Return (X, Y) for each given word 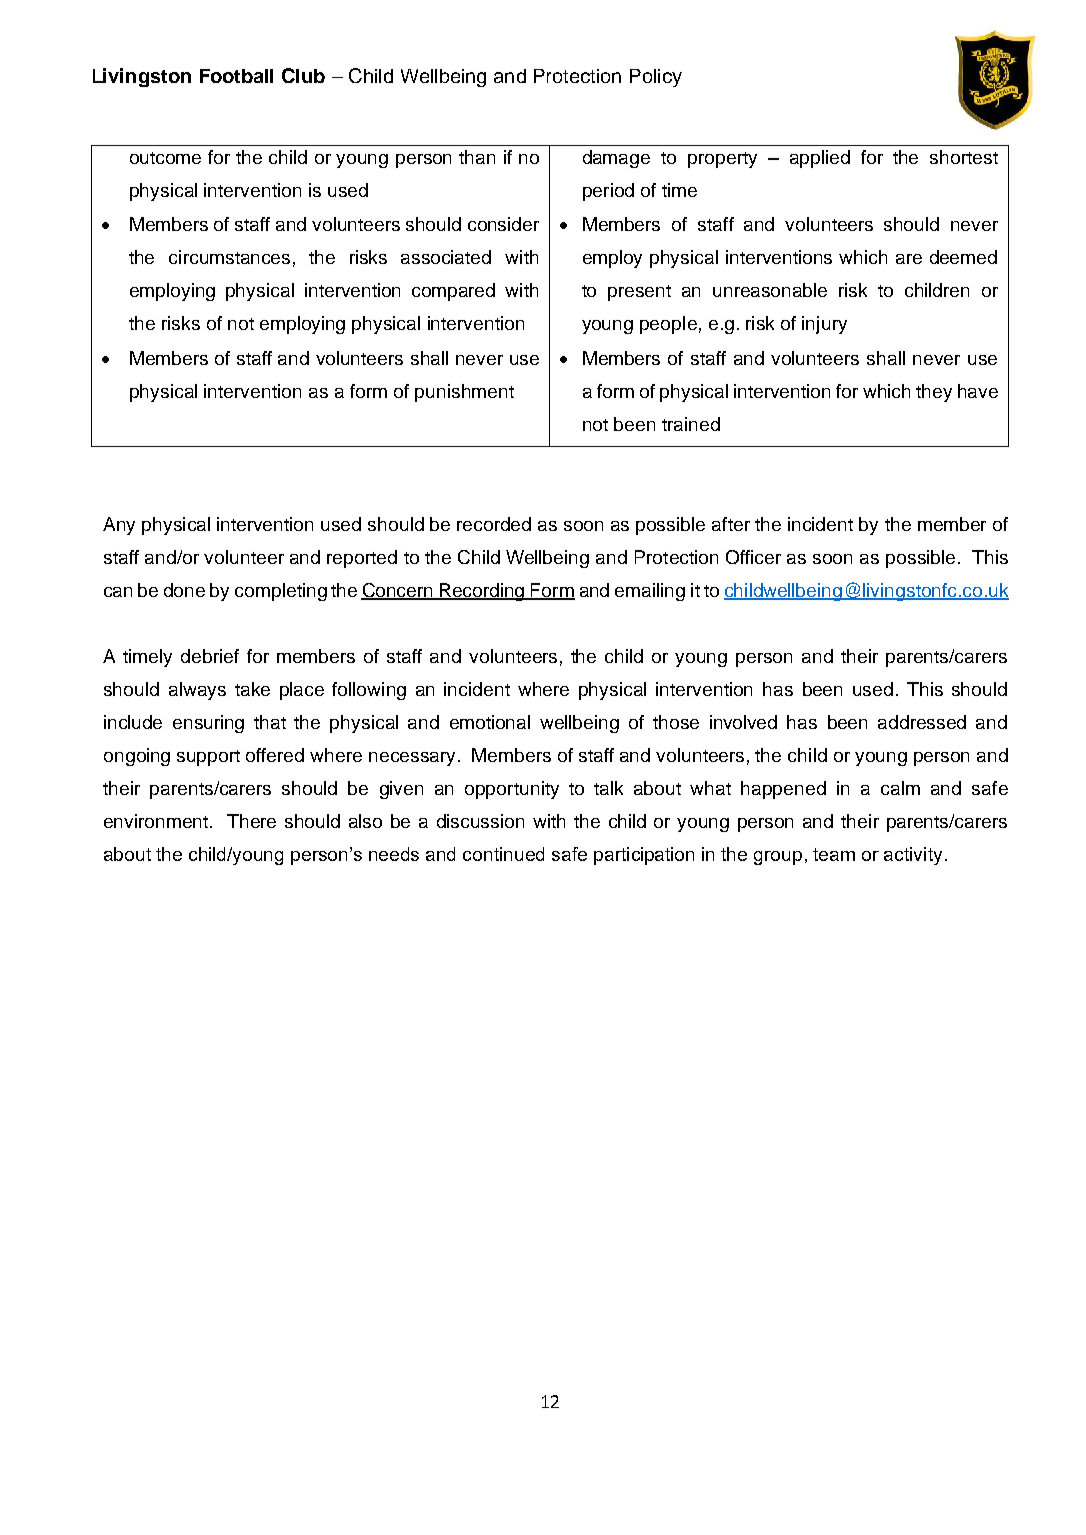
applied (820, 159)
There (251, 821)
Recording (482, 592)
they (934, 393)
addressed (922, 722)
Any (119, 526)
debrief (210, 656)
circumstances (229, 257)
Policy (656, 78)
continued (503, 854)
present (639, 293)
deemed (963, 257)
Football (236, 76)
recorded (494, 524)
